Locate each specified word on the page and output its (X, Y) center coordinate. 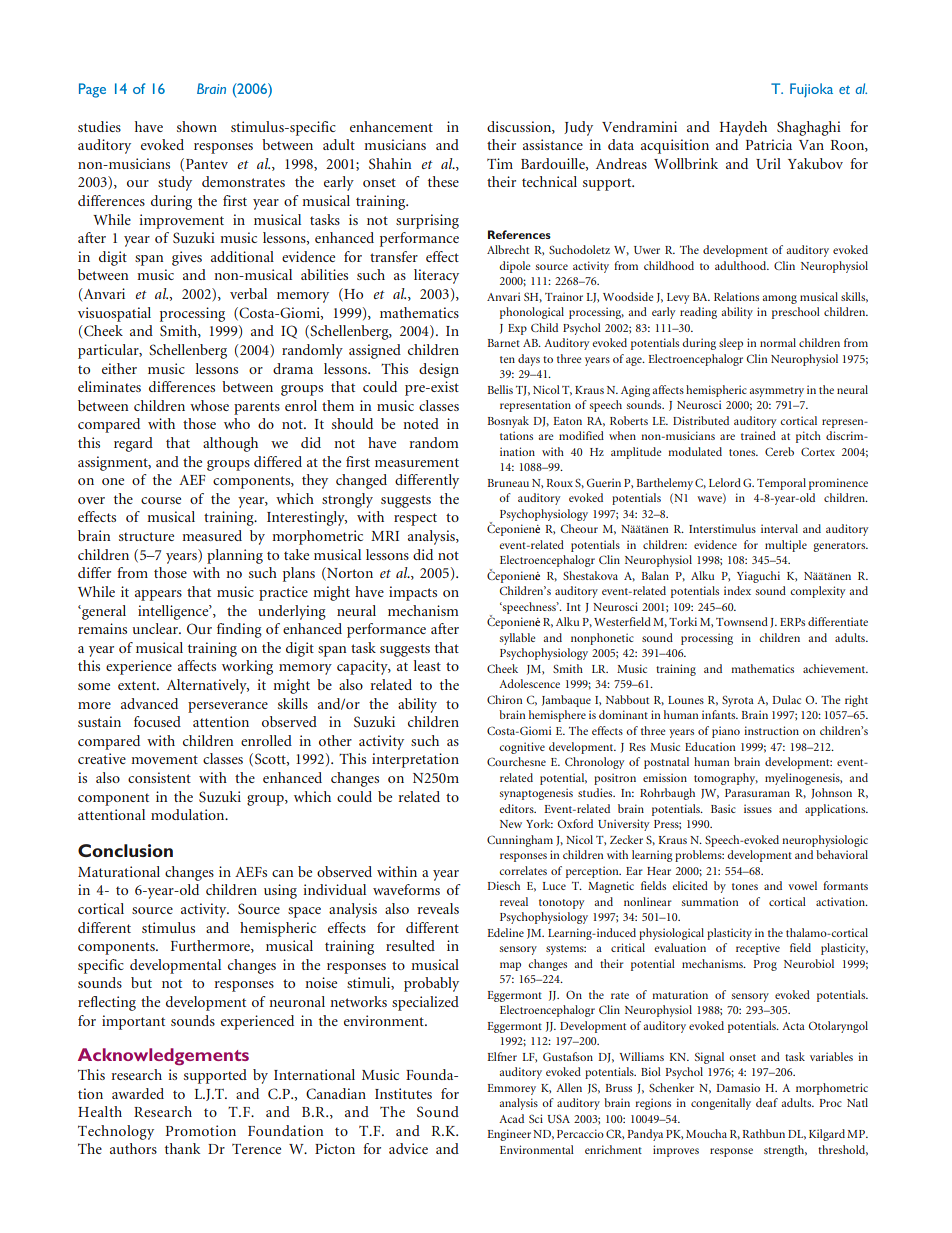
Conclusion (125, 850)
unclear (156, 628)
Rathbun (763, 1133)
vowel (802, 885)
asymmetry (776, 392)
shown (197, 126)
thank (183, 1148)
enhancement (391, 126)
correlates (523, 870)
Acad (511, 1118)
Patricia (769, 144)
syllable (517, 639)
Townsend (742, 621)
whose (209, 405)
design (439, 370)
